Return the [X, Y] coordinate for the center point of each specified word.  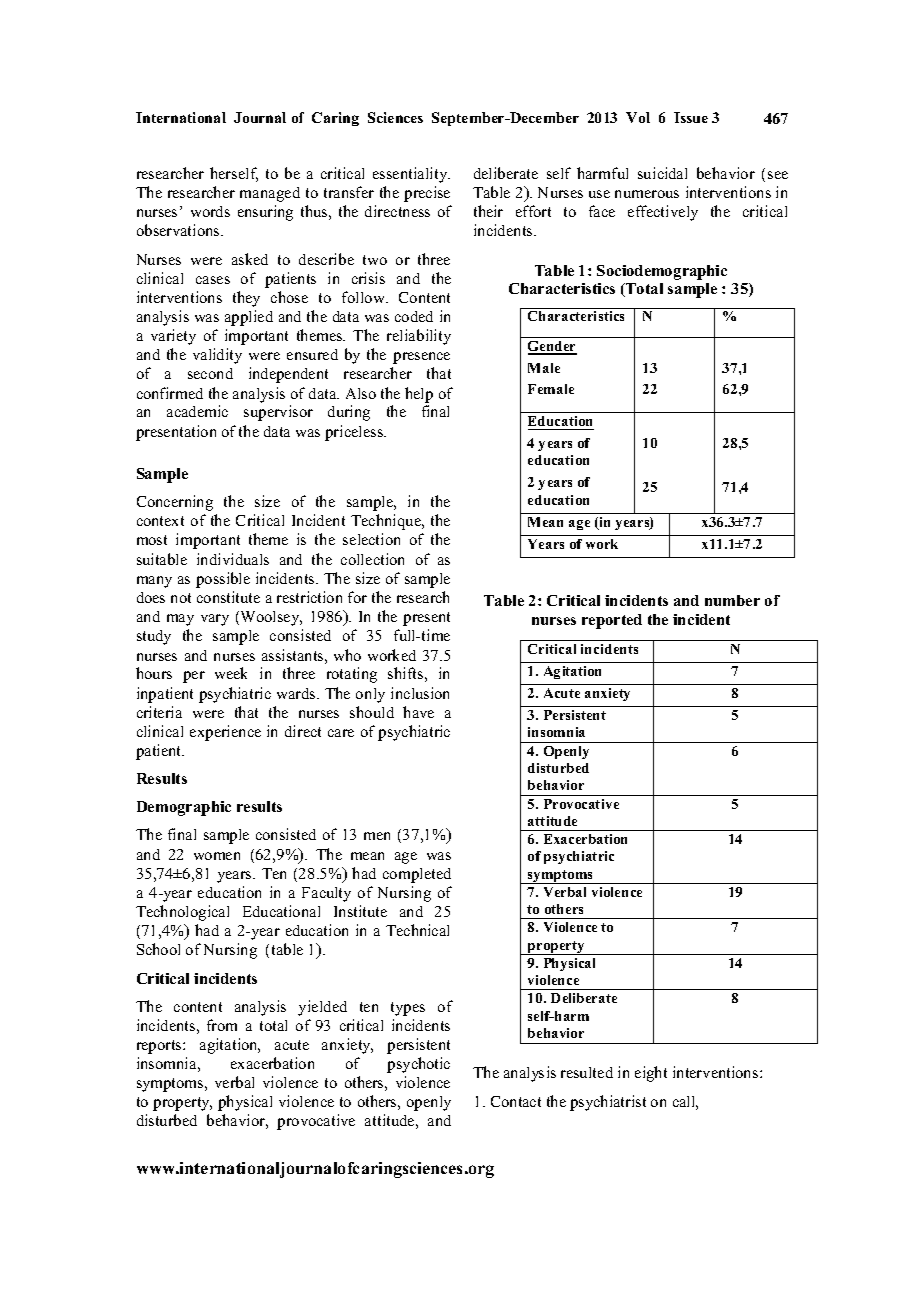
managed [270, 194]
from [222, 1025]
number [732, 600]
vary [215, 620]
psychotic [418, 1065]
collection [372, 559]
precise [427, 194]
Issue [691, 117]
